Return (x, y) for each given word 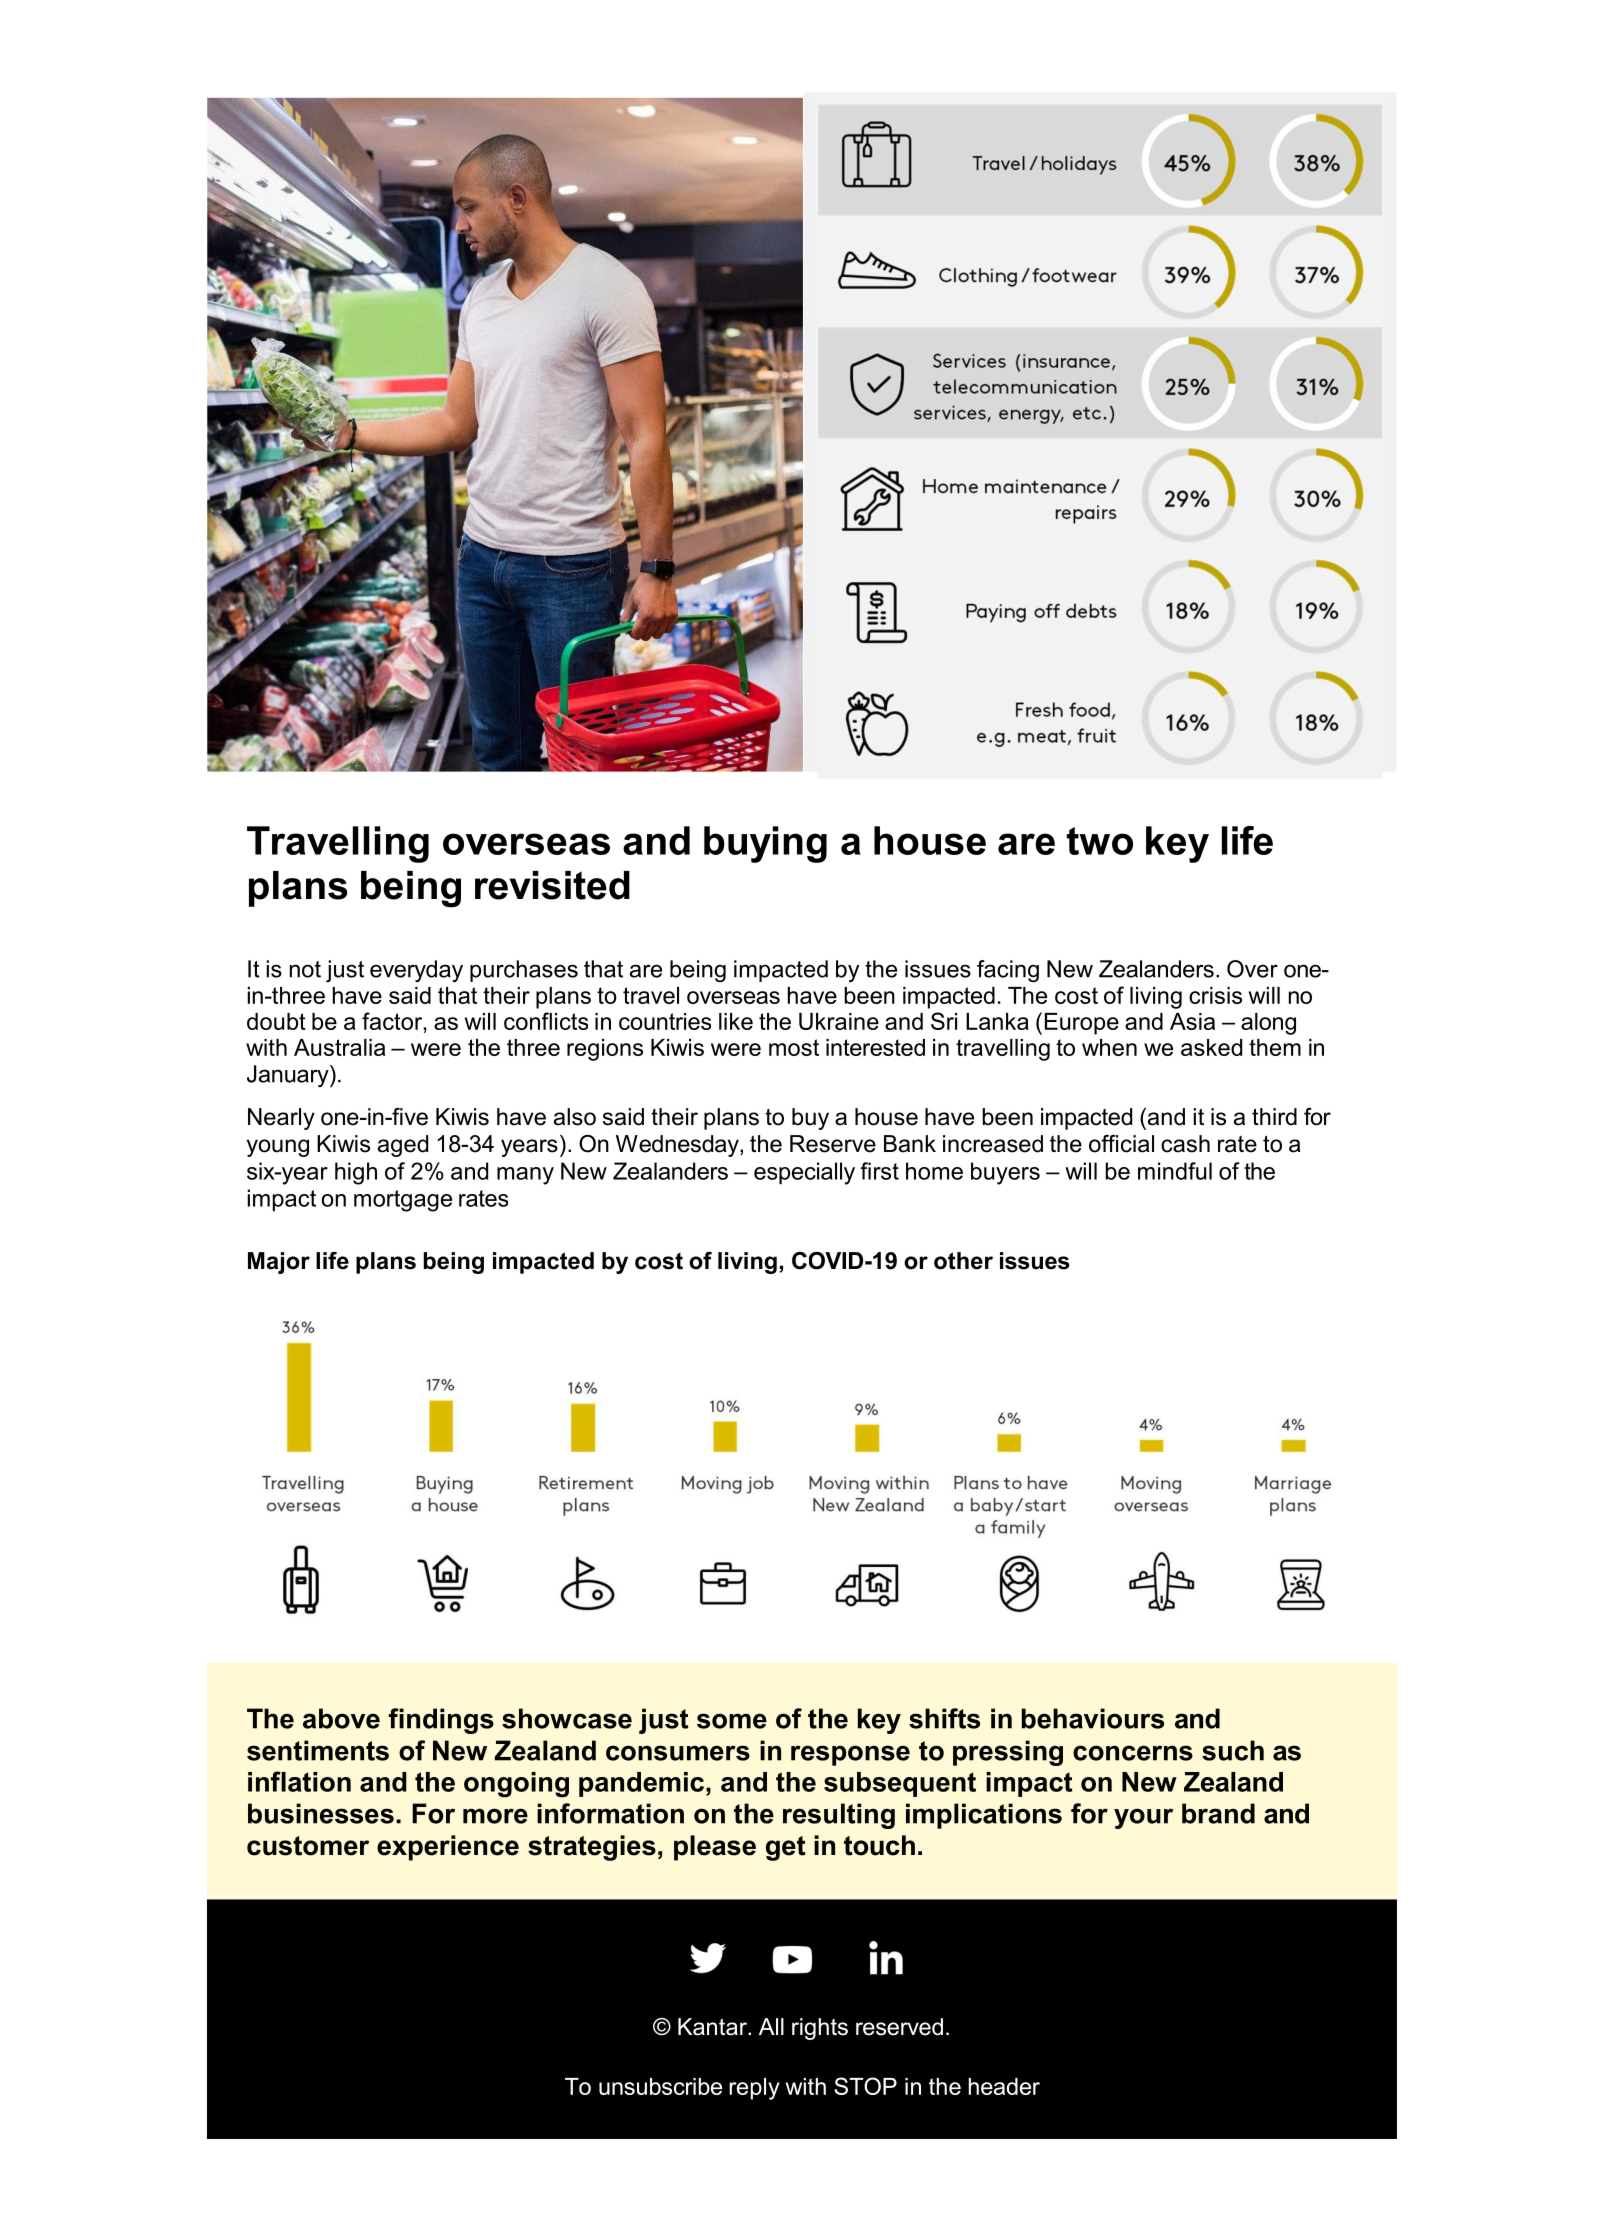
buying (765, 844)
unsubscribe (660, 2086)
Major (279, 1263)
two (1100, 841)
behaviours (1092, 1718)
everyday (416, 971)
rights (820, 2029)
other (963, 1261)
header (1004, 2086)
